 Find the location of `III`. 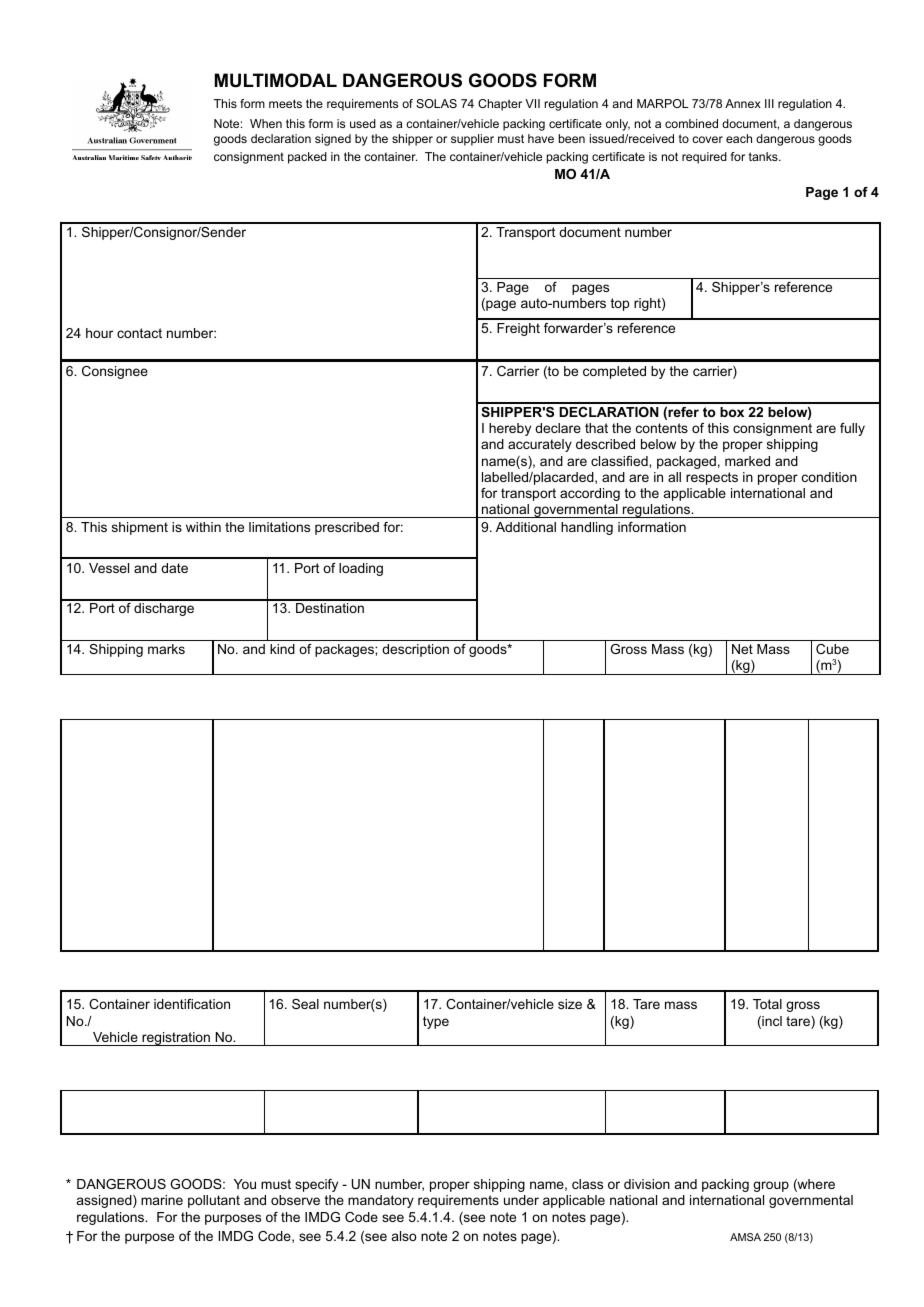

III is located at coordinates (769, 103).
